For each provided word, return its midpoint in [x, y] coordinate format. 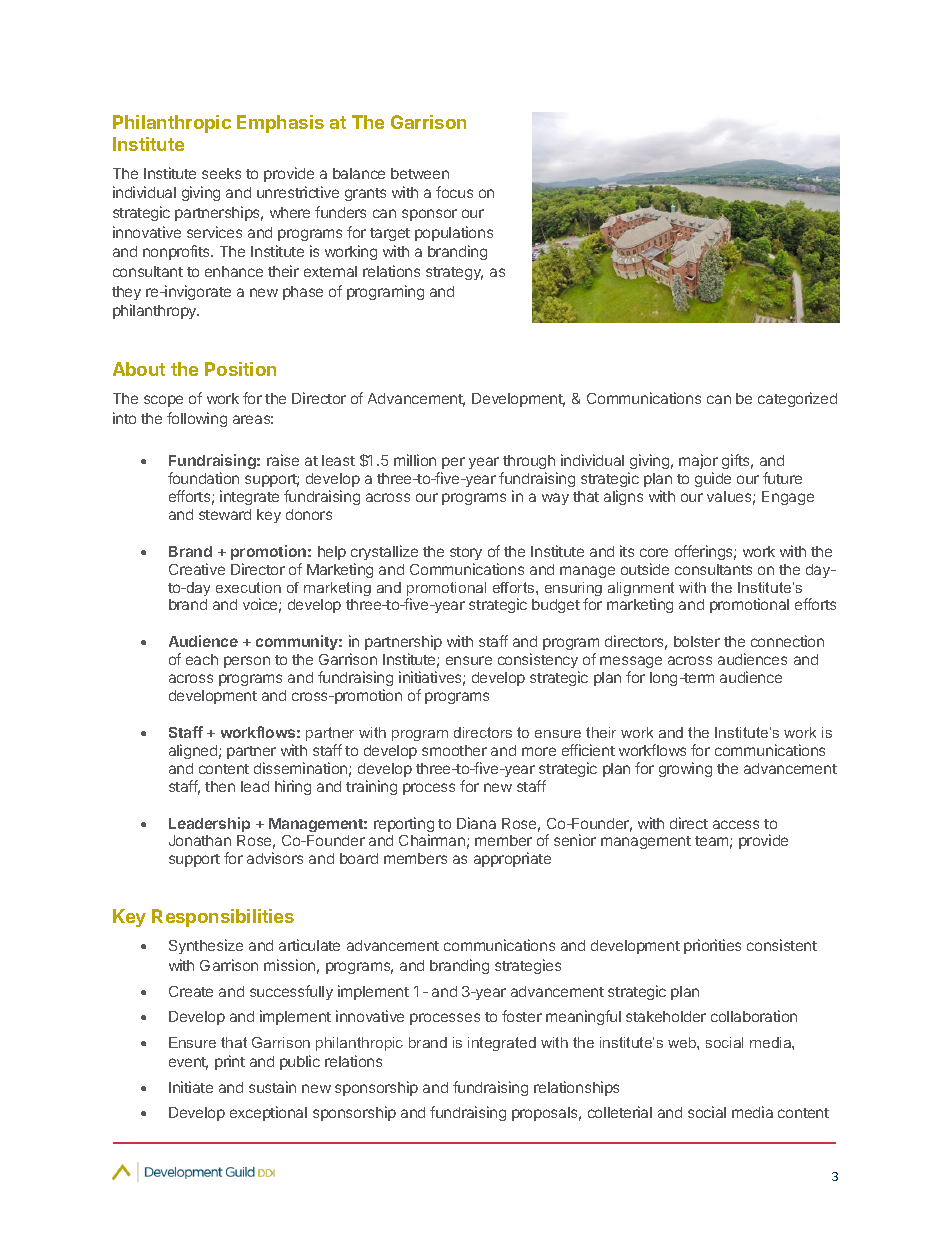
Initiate [191, 1087]
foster [522, 1016]
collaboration [754, 1016]
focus [454, 192]
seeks [221, 173]
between [420, 173]
